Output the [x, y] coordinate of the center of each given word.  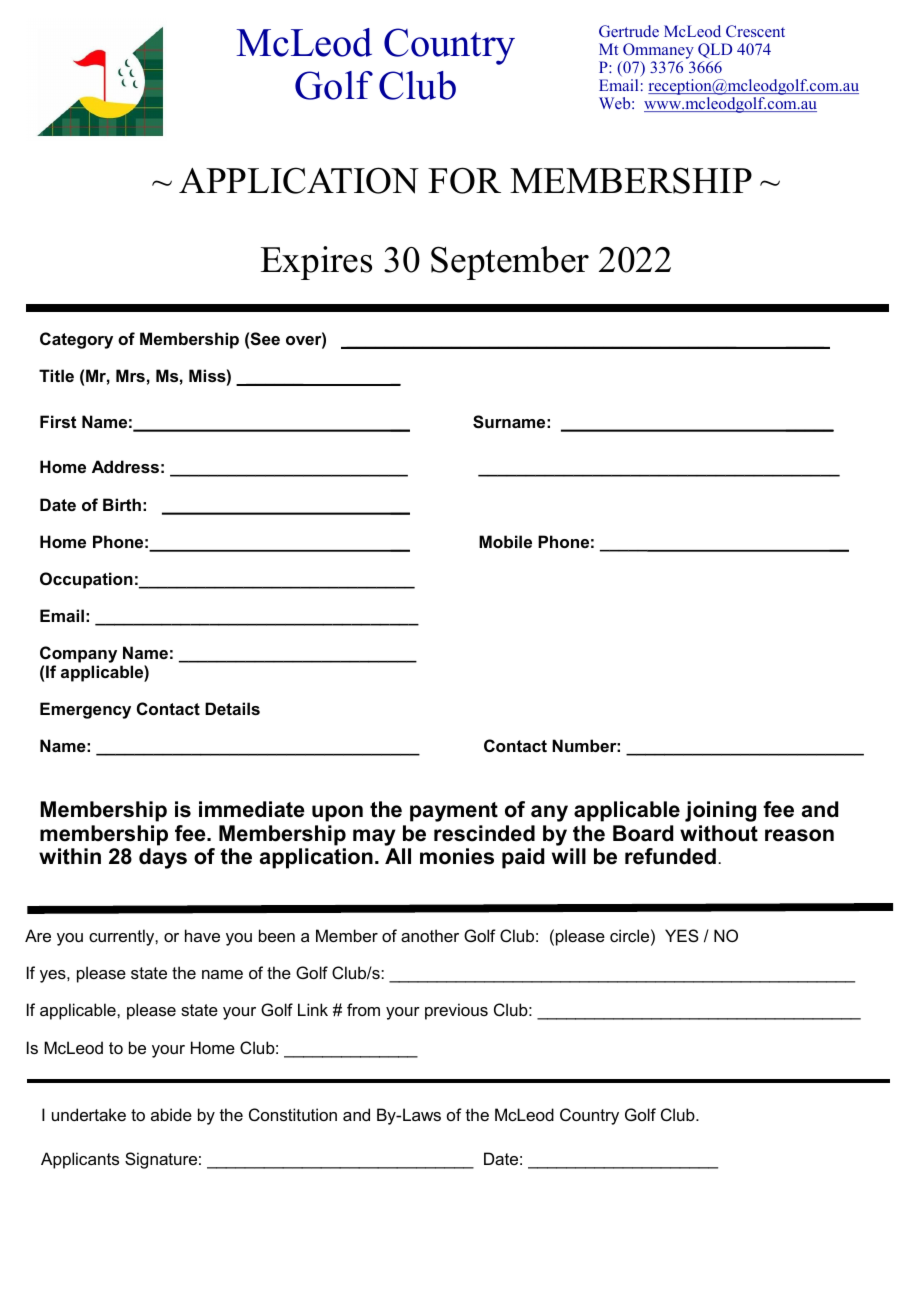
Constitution [293, 1114]
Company [78, 656]
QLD [715, 51]
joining [720, 811]
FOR [464, 180]
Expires [316, 263]
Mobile [505, 541]
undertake [89, 1114]
